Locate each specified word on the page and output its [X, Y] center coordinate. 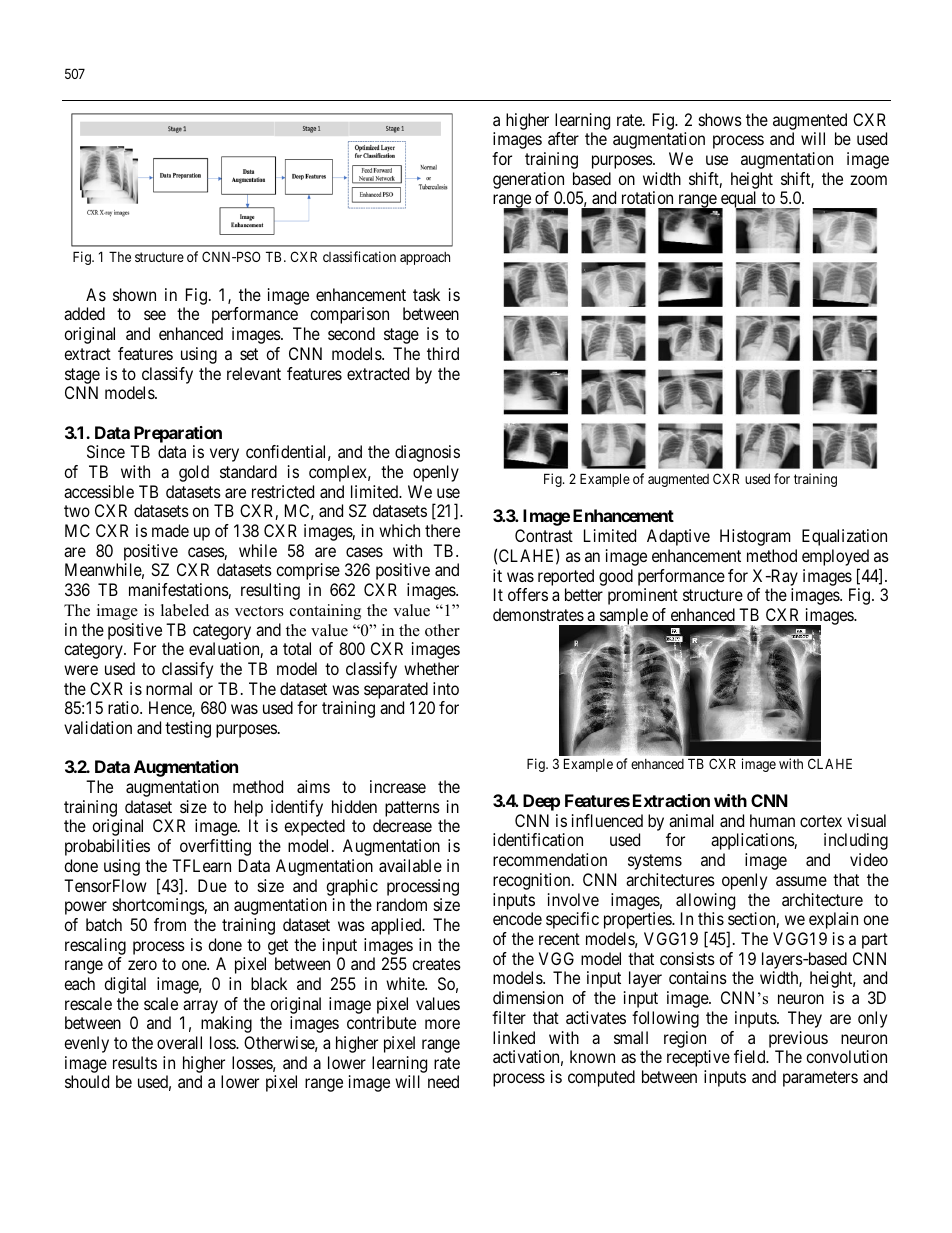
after [563, 138]
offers [528, 594]
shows [720, 119]
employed [835, 557]
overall [179, 1042]
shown [134, 294]
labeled [185, 610]
